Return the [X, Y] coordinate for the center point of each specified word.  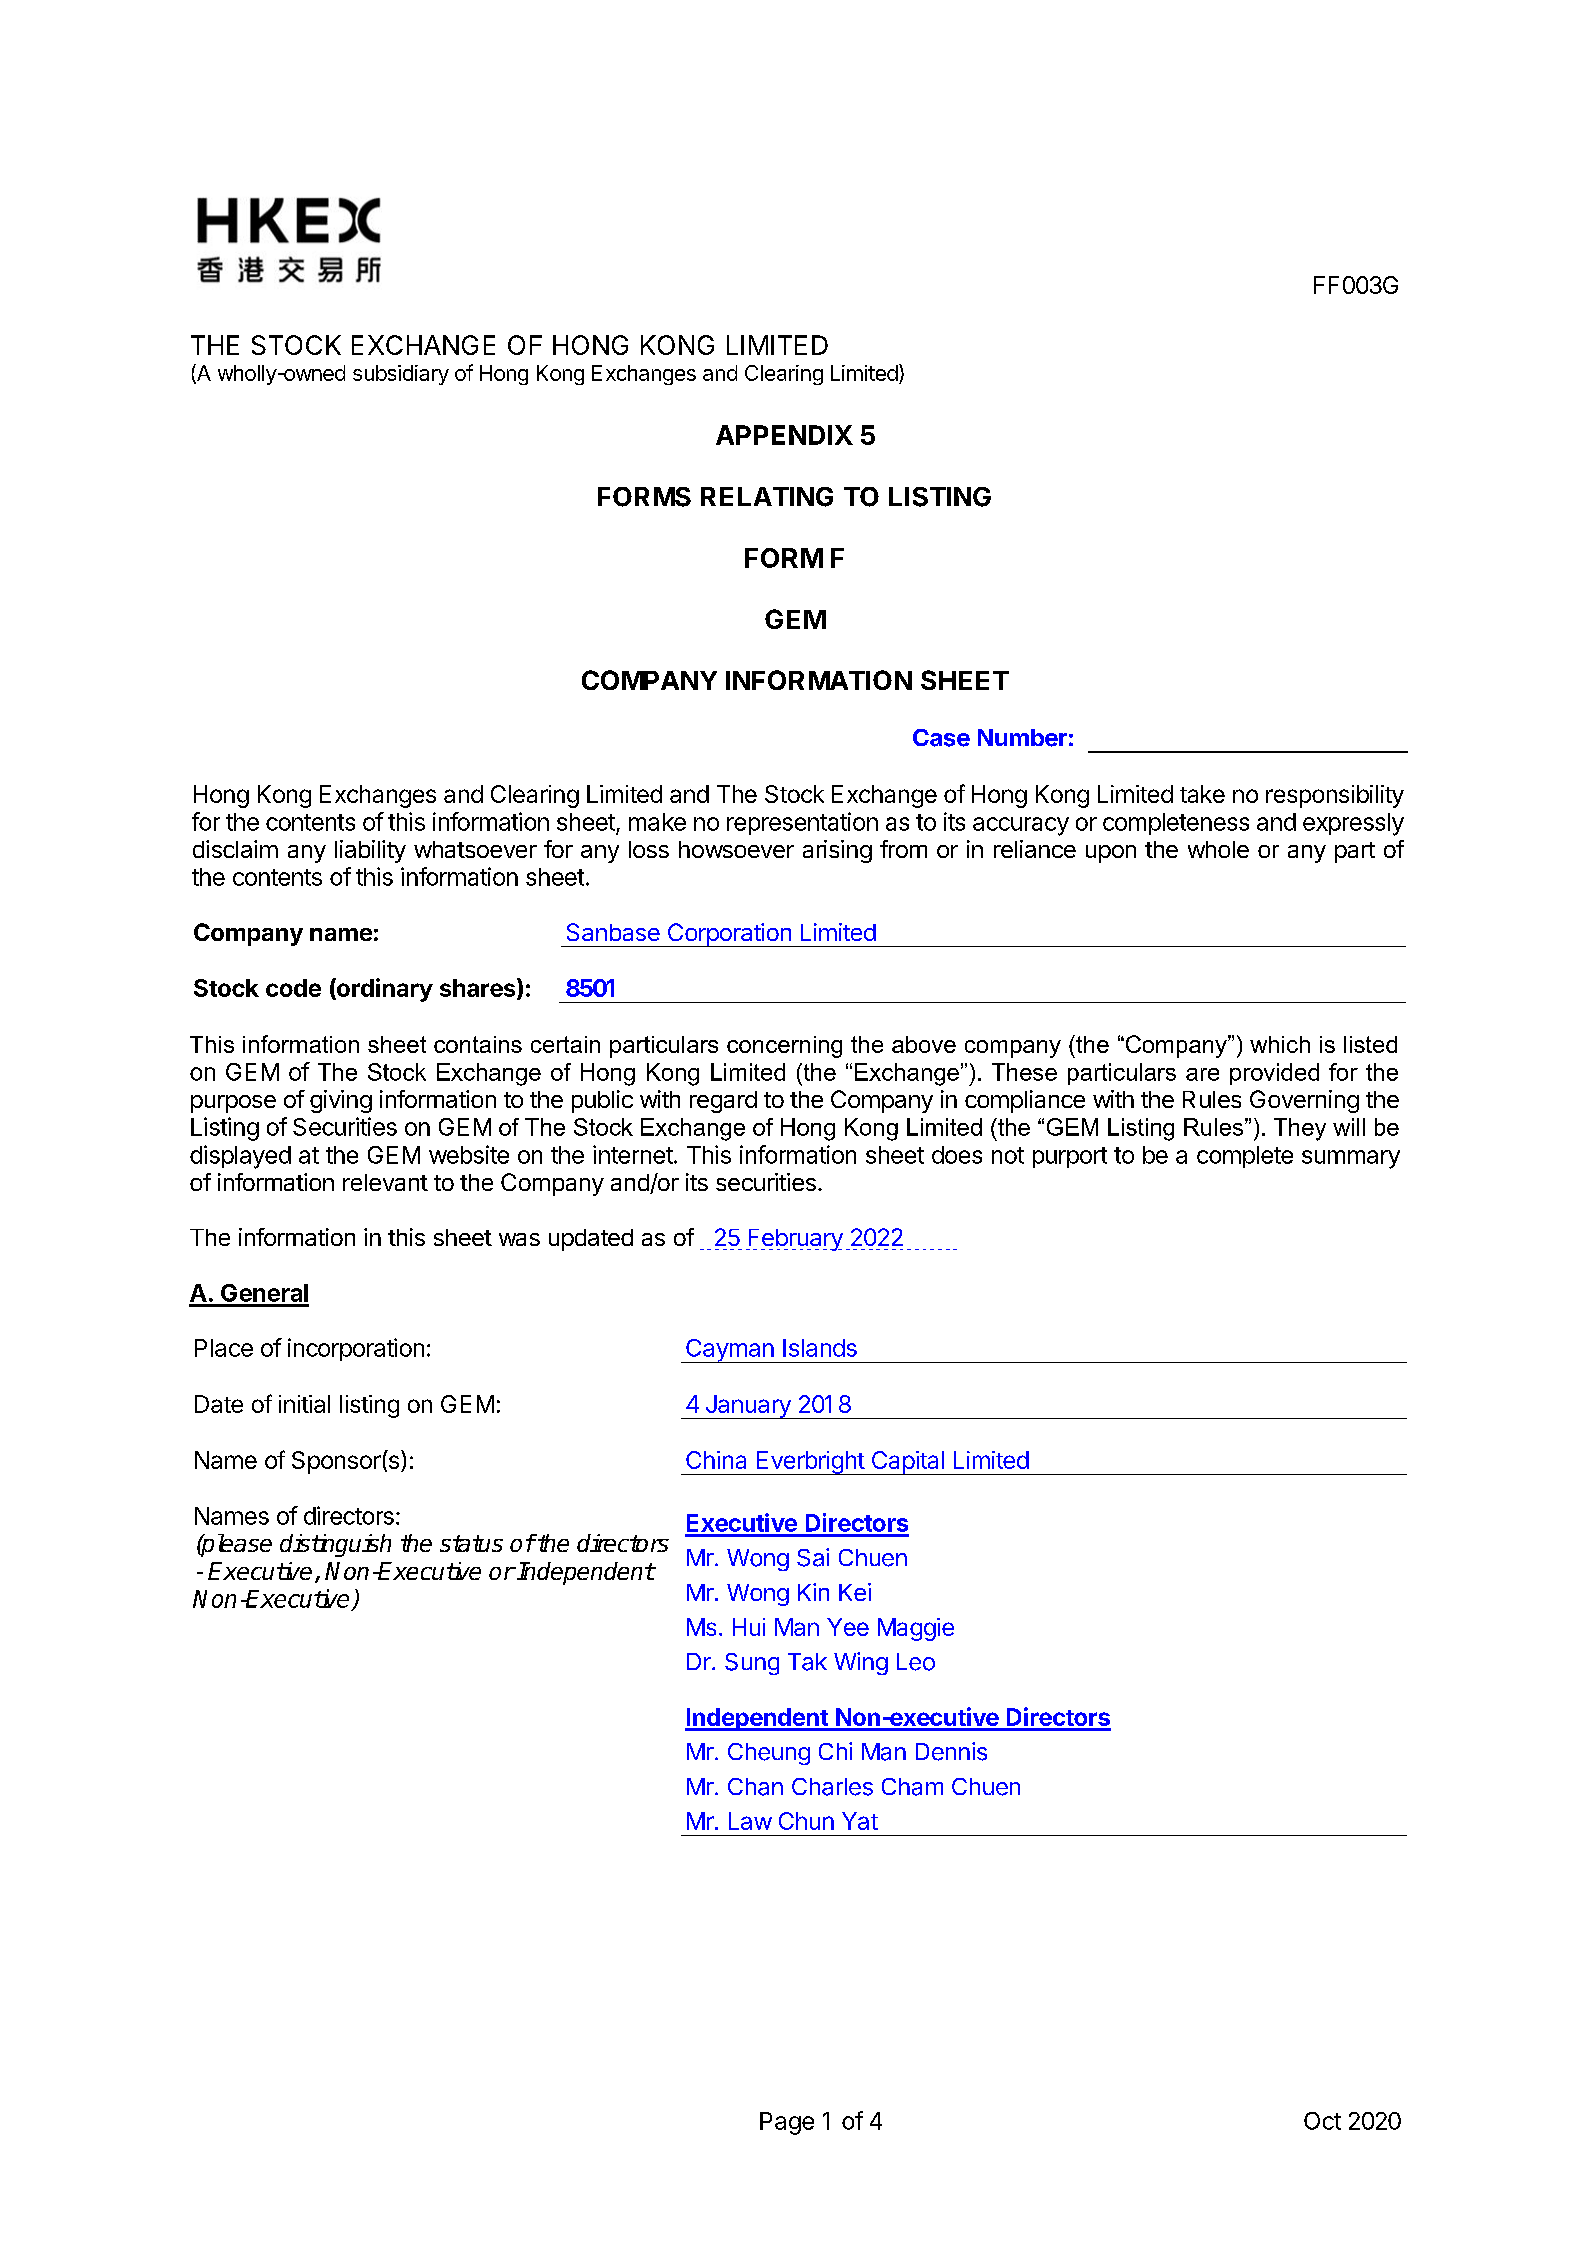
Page [787, 2123]
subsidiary [401, 375]
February [794, 1240]
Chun [806, 1821]
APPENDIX [784, 435]
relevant [385, 1182]
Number [1022, 738]
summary [1351, 1159]
